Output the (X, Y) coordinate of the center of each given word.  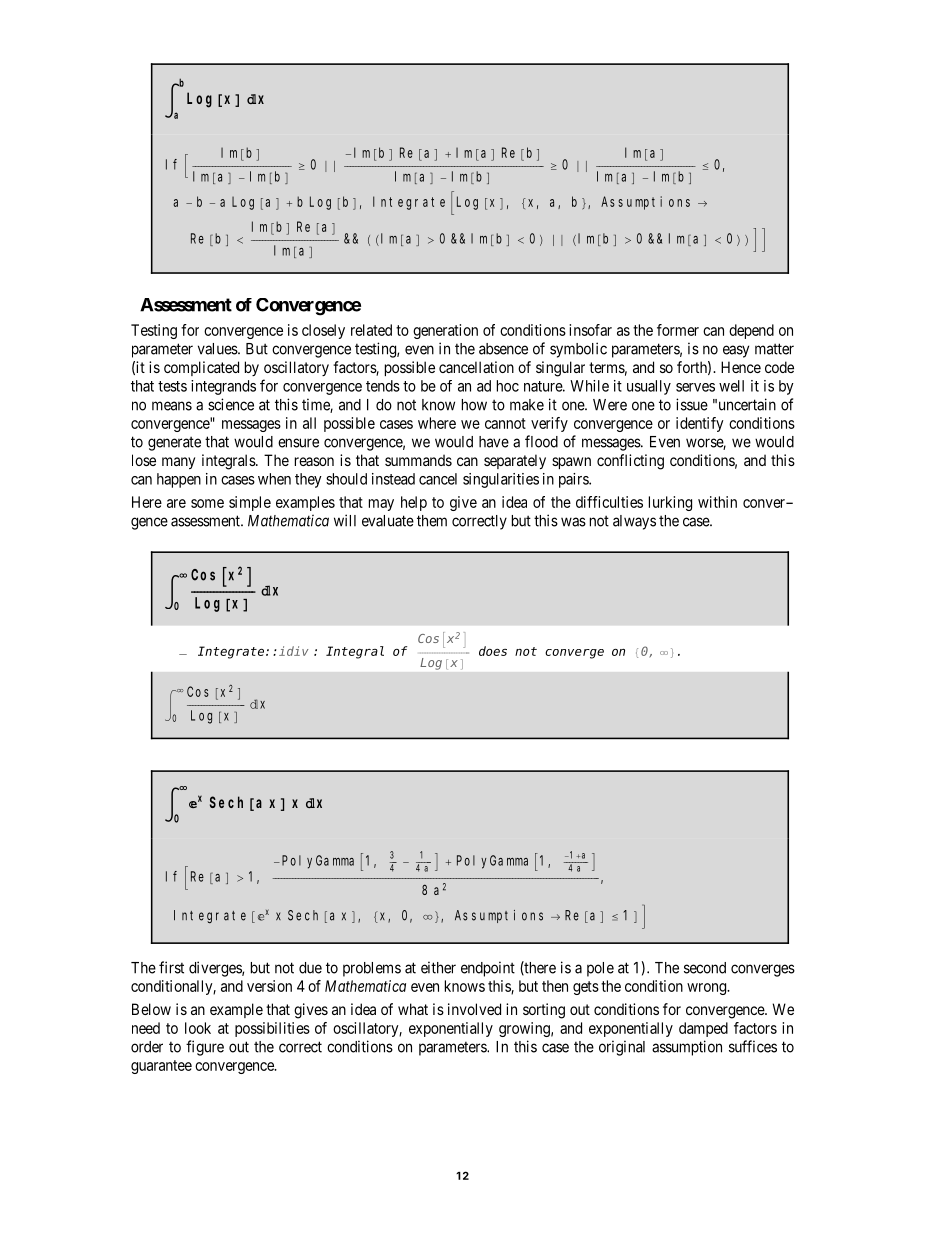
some (207, 503)
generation (445, 331)
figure (205, 1048)
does (493, 651)
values (218, 349)
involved (474, 1009)
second (705, 968)
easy (736, 351)
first (171, 967)
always (634, 522)
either (438, 967)
